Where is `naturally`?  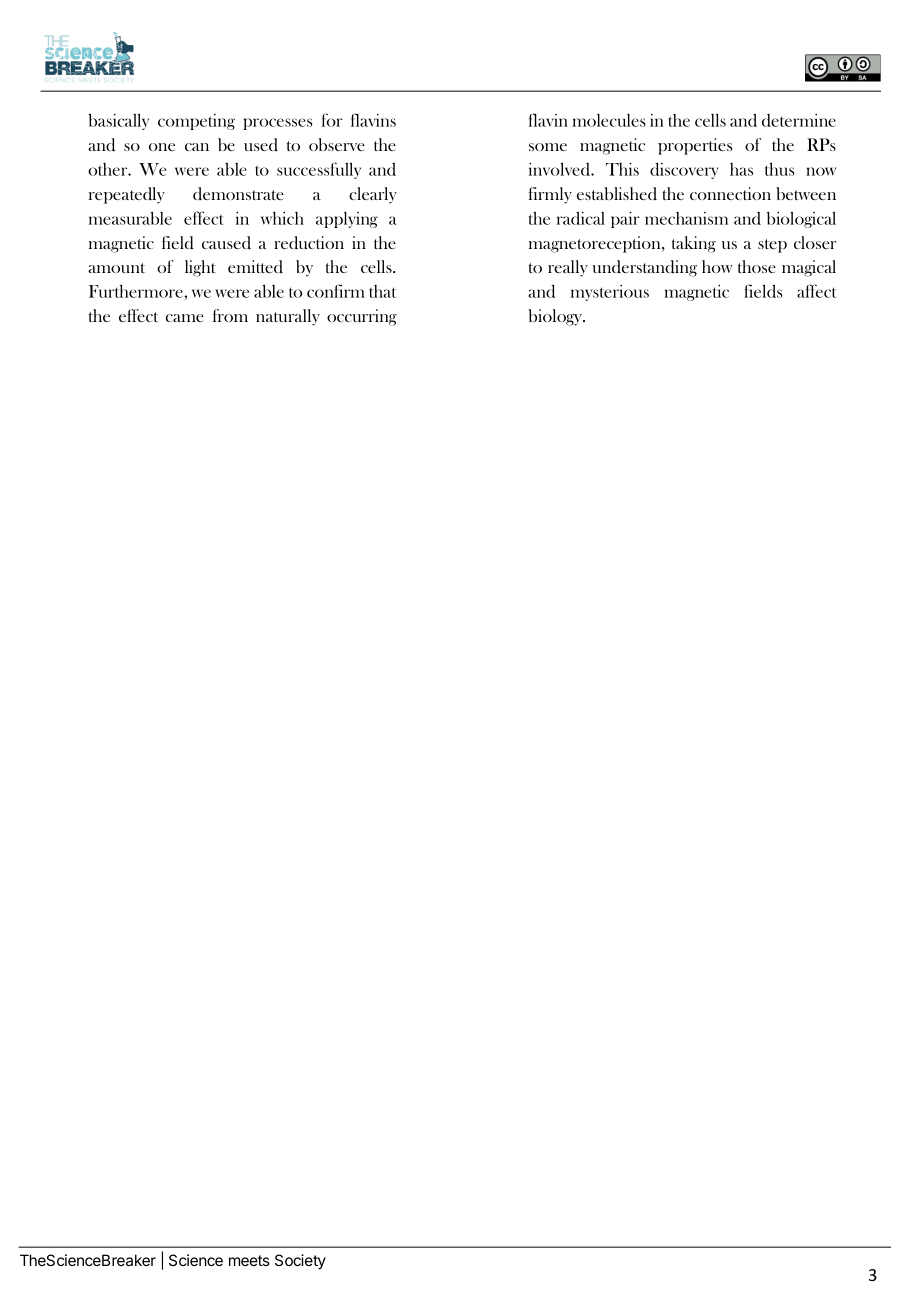
naturally is located at coordinates (288, 317).
